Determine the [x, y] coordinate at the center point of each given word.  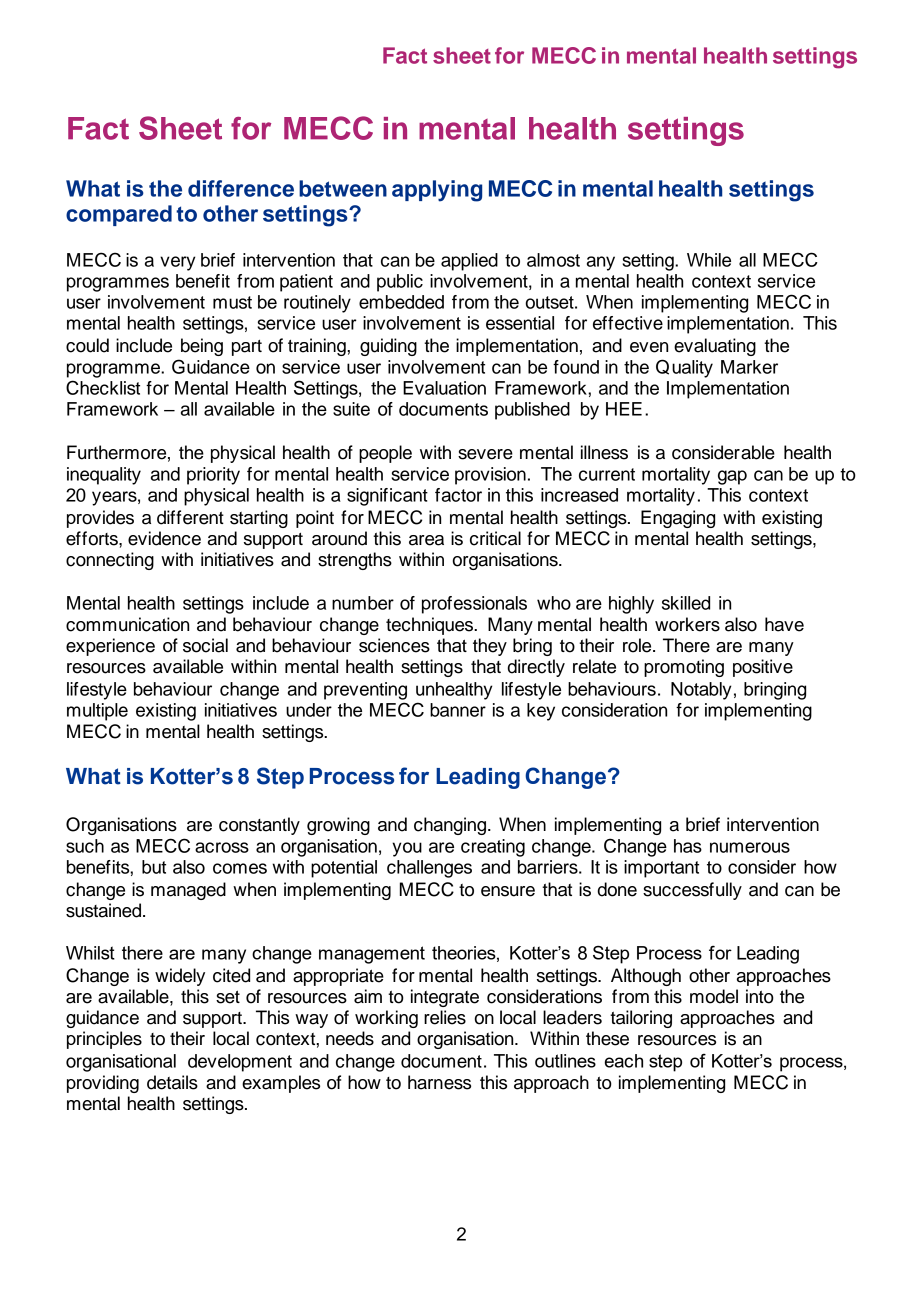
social [205, 645]
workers [687, 624]
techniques [431, 626]
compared [119, 215]
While [709, 260]
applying [437, 191]
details [172, 1082]
